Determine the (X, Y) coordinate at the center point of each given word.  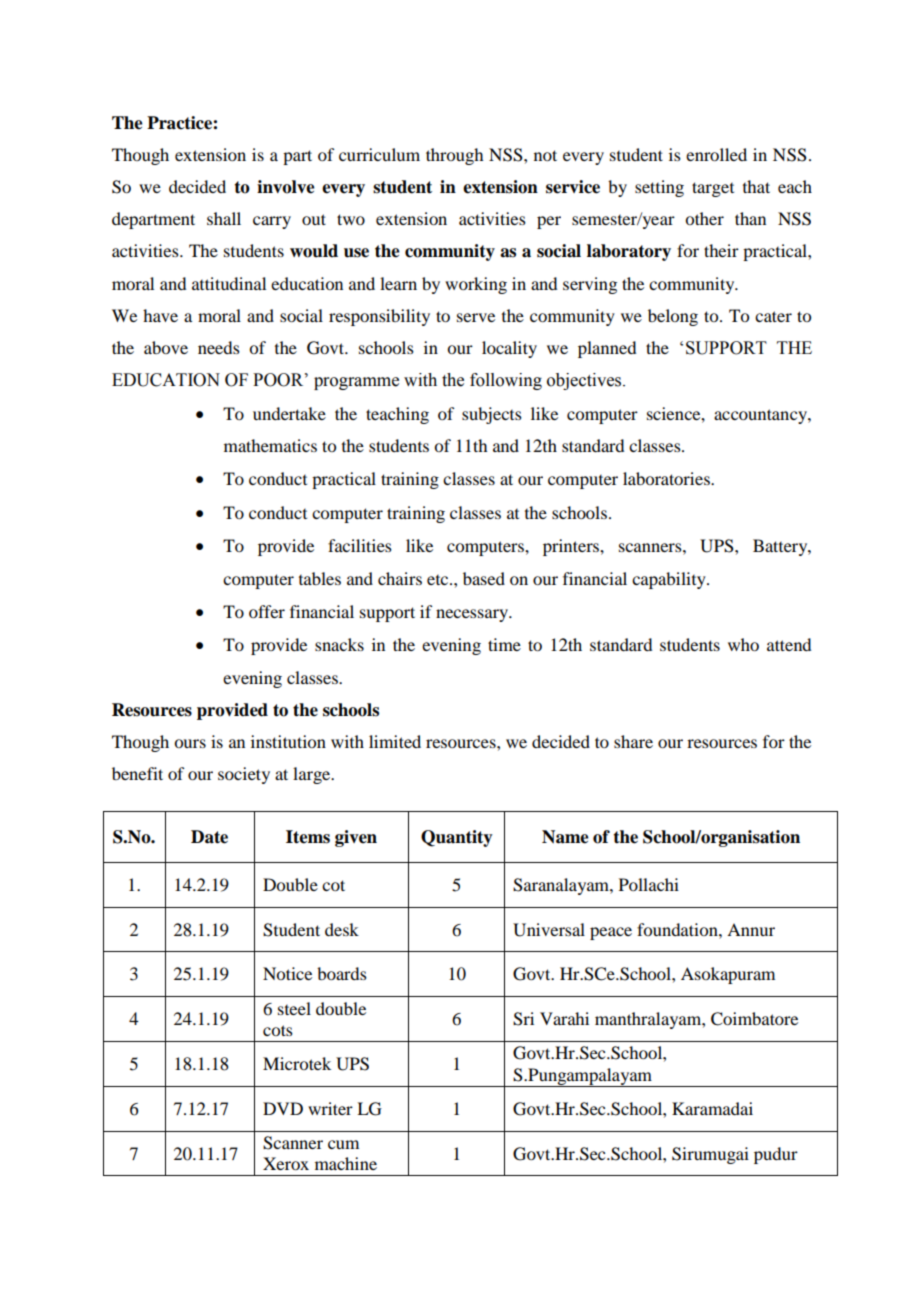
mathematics (270, 445)
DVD (283, 1108)
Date (209, 837)
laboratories (667, 478)
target (713, 189)
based (484, 578)
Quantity (457, 838)
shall (224, 218)
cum (343, 1144)
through (454, 156)
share (633, 741)
